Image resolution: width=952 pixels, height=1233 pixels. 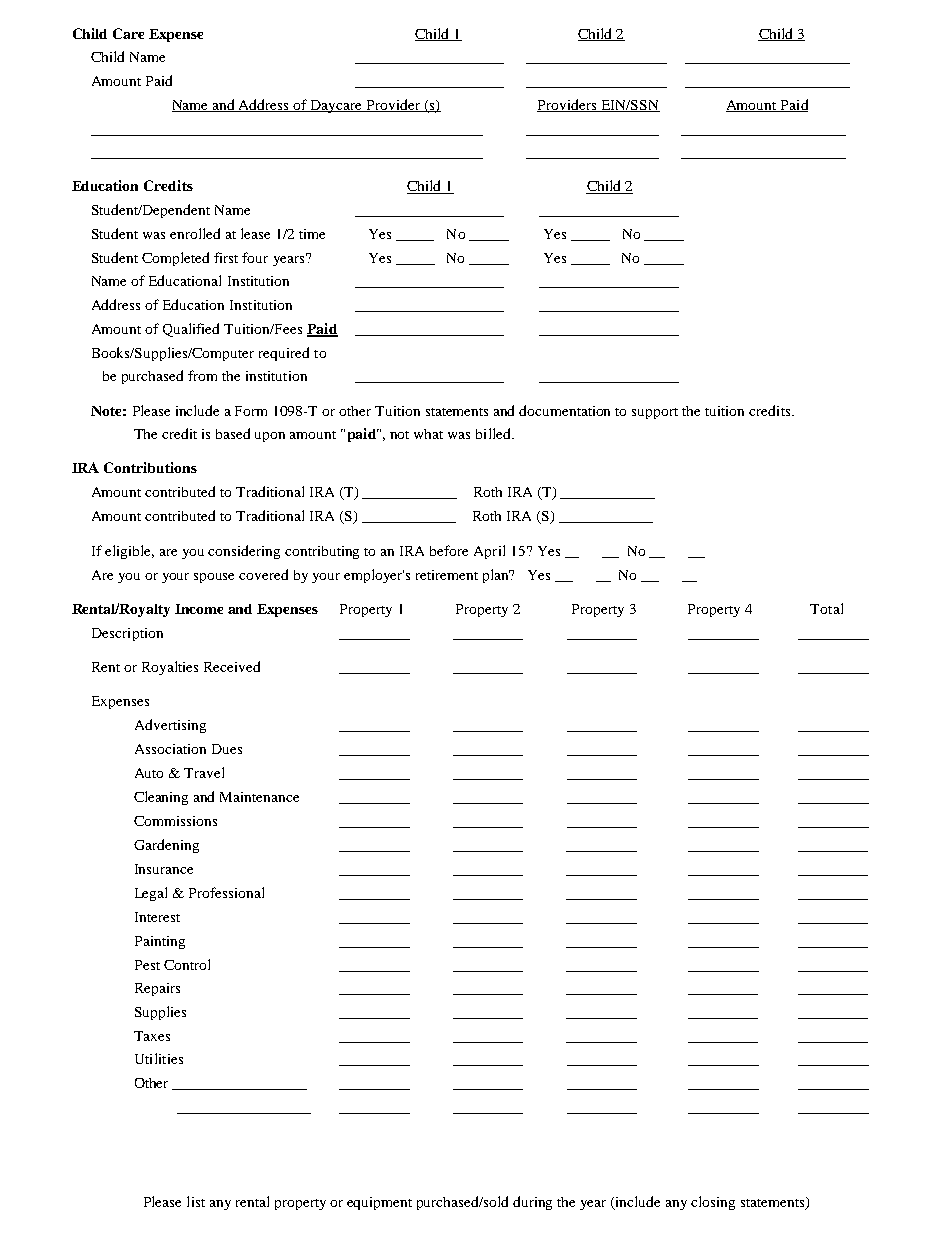 What do you see at coordinates (196, 1201) in the document?
I see `list` at bounding box center [196, 1201].
